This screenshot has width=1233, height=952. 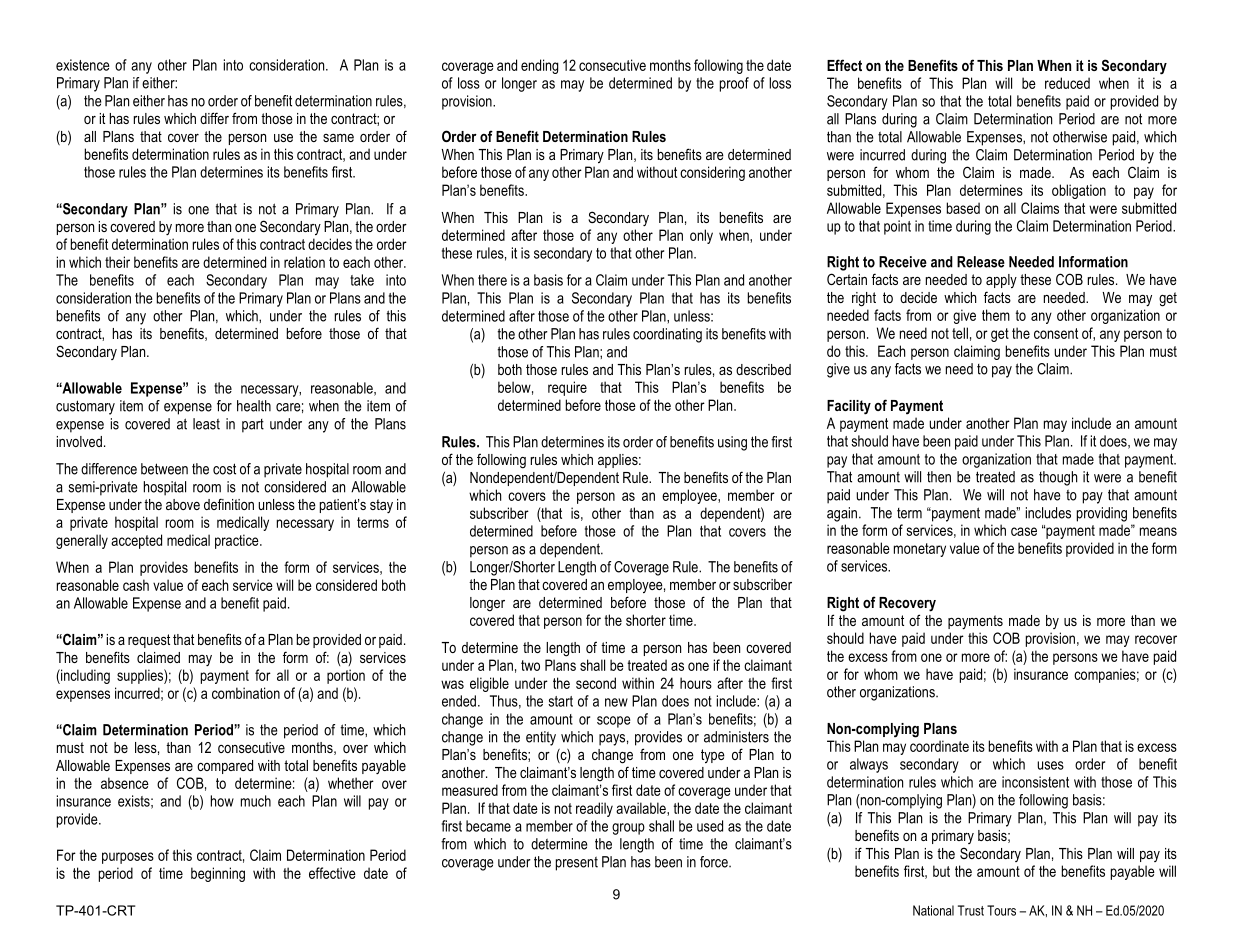 I want to click on apply, so click(x=1001, y=281).
